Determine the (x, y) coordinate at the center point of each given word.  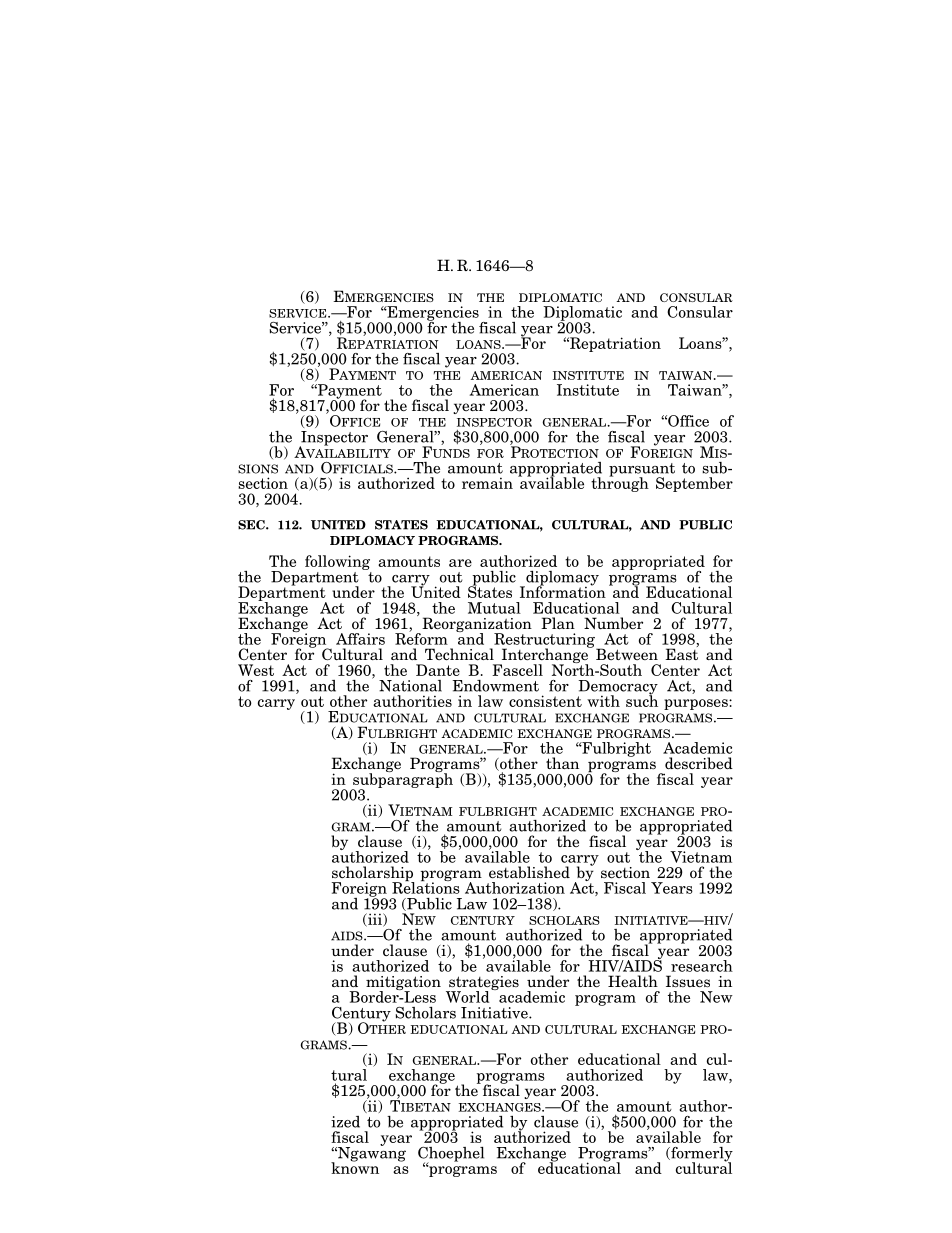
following (337, 562)
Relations (426, 887)
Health (633, 981)
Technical (459, 654)
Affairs (360, 639)
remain (487, 483)
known (355, 1167)
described (699, 763)
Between (627, 654)
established (529, 872)
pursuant (642, 471)
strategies (483, 984)
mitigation (403, 984)
